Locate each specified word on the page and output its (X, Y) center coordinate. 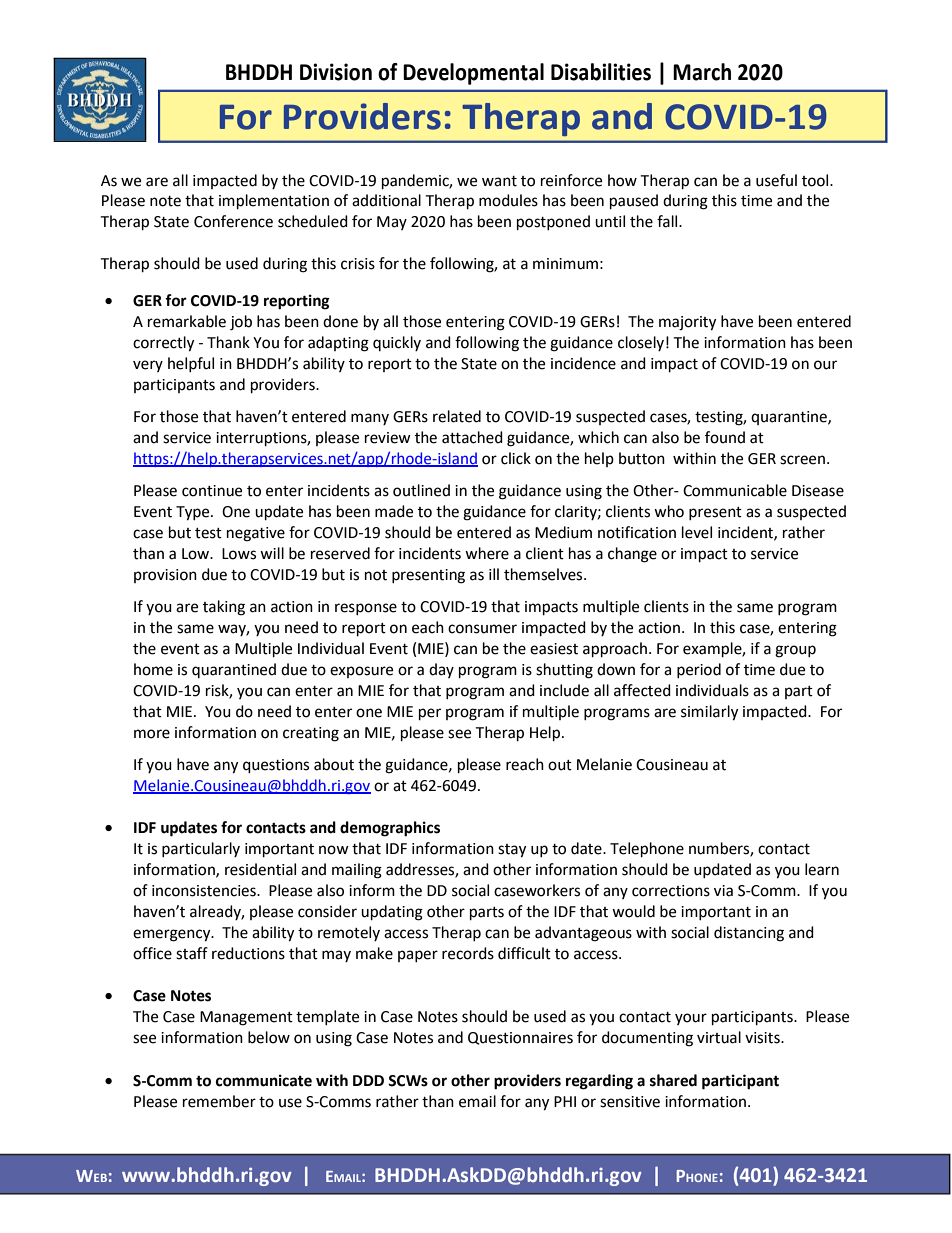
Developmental (473, 74)
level (697, 532)
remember (219, 1101)
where (487, 553)
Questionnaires (520, 1038)
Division (336, 72)
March (702, 72)
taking (224, 608)
